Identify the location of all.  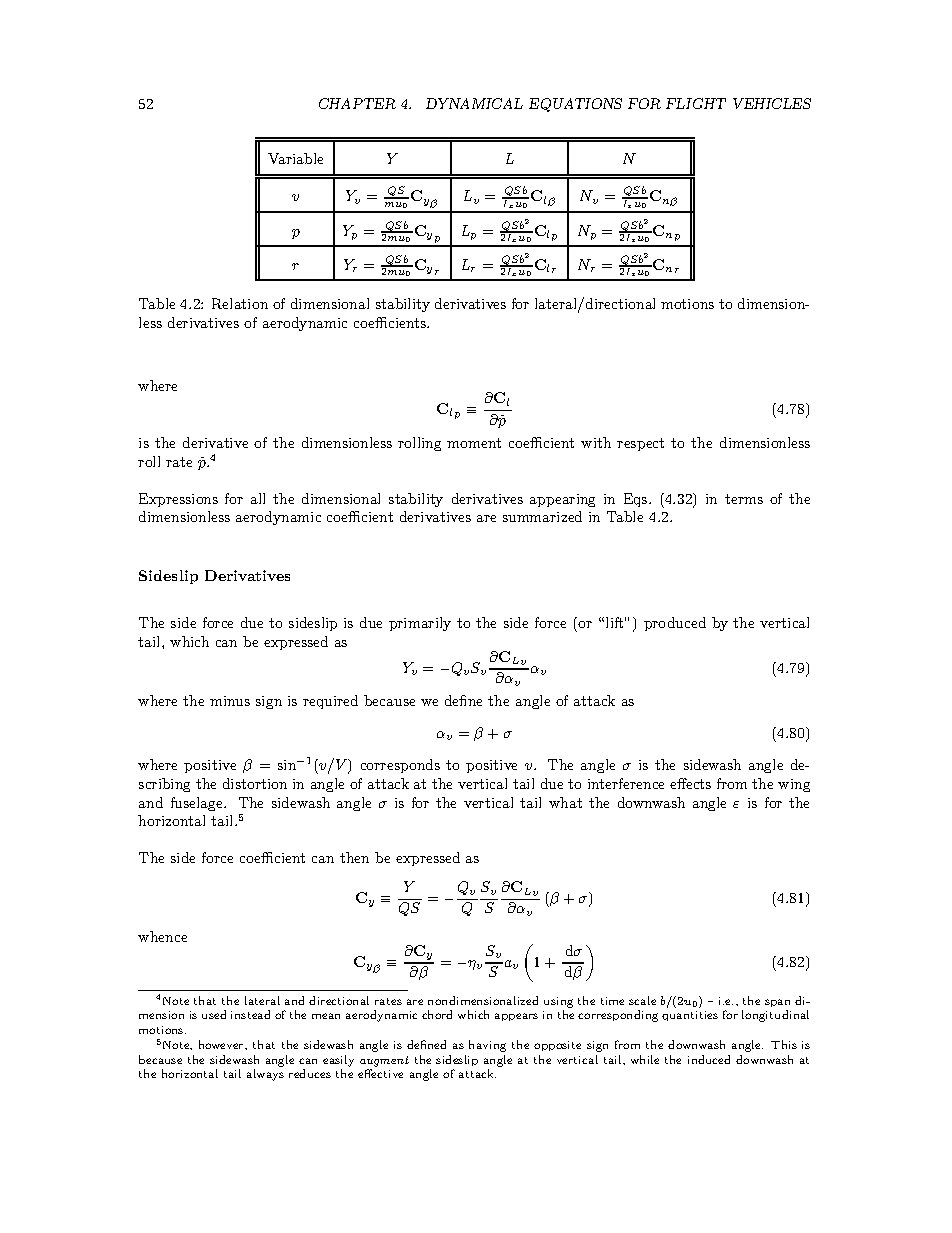
(258, 498).
